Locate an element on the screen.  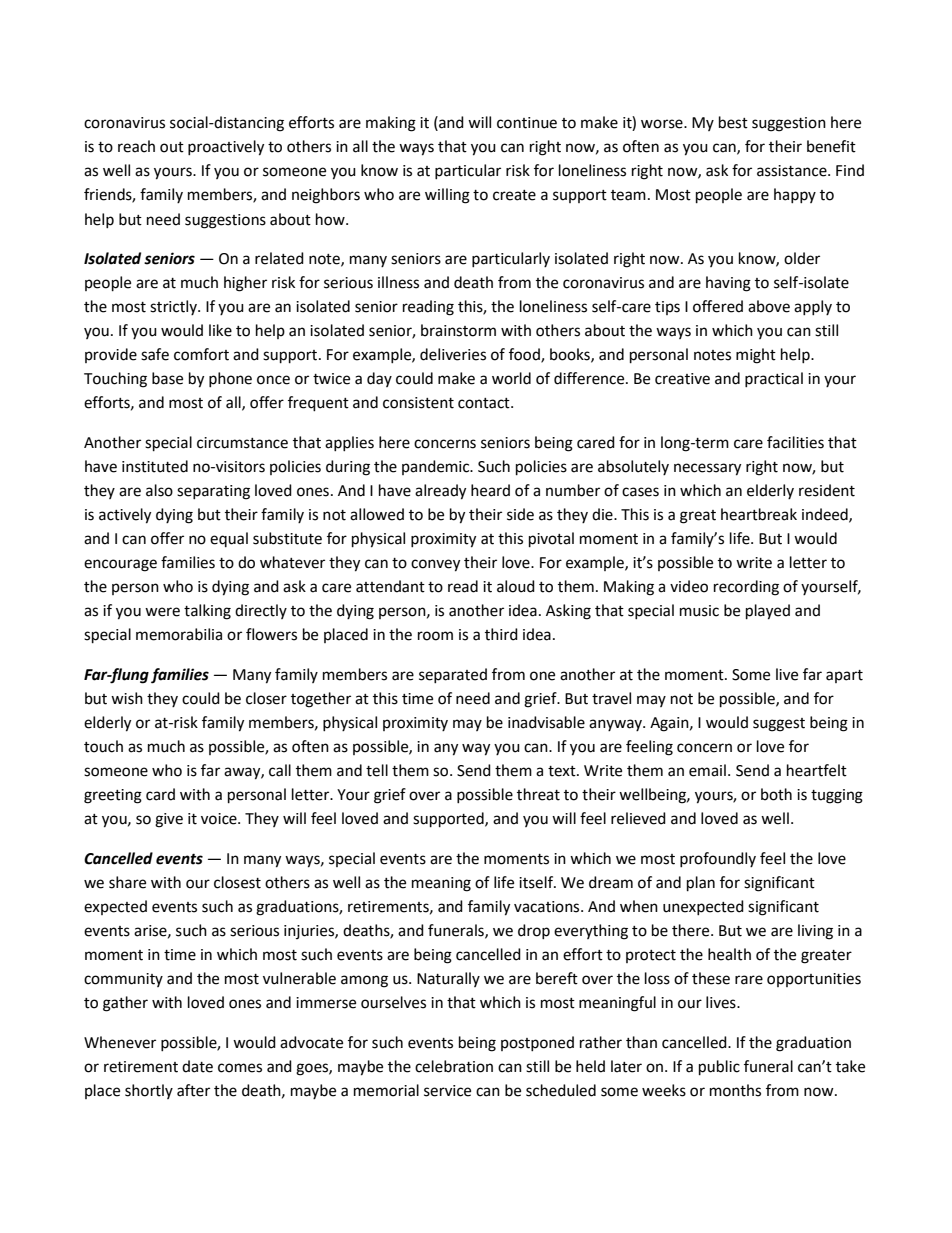
practical is located at coordinates (774, 379).
